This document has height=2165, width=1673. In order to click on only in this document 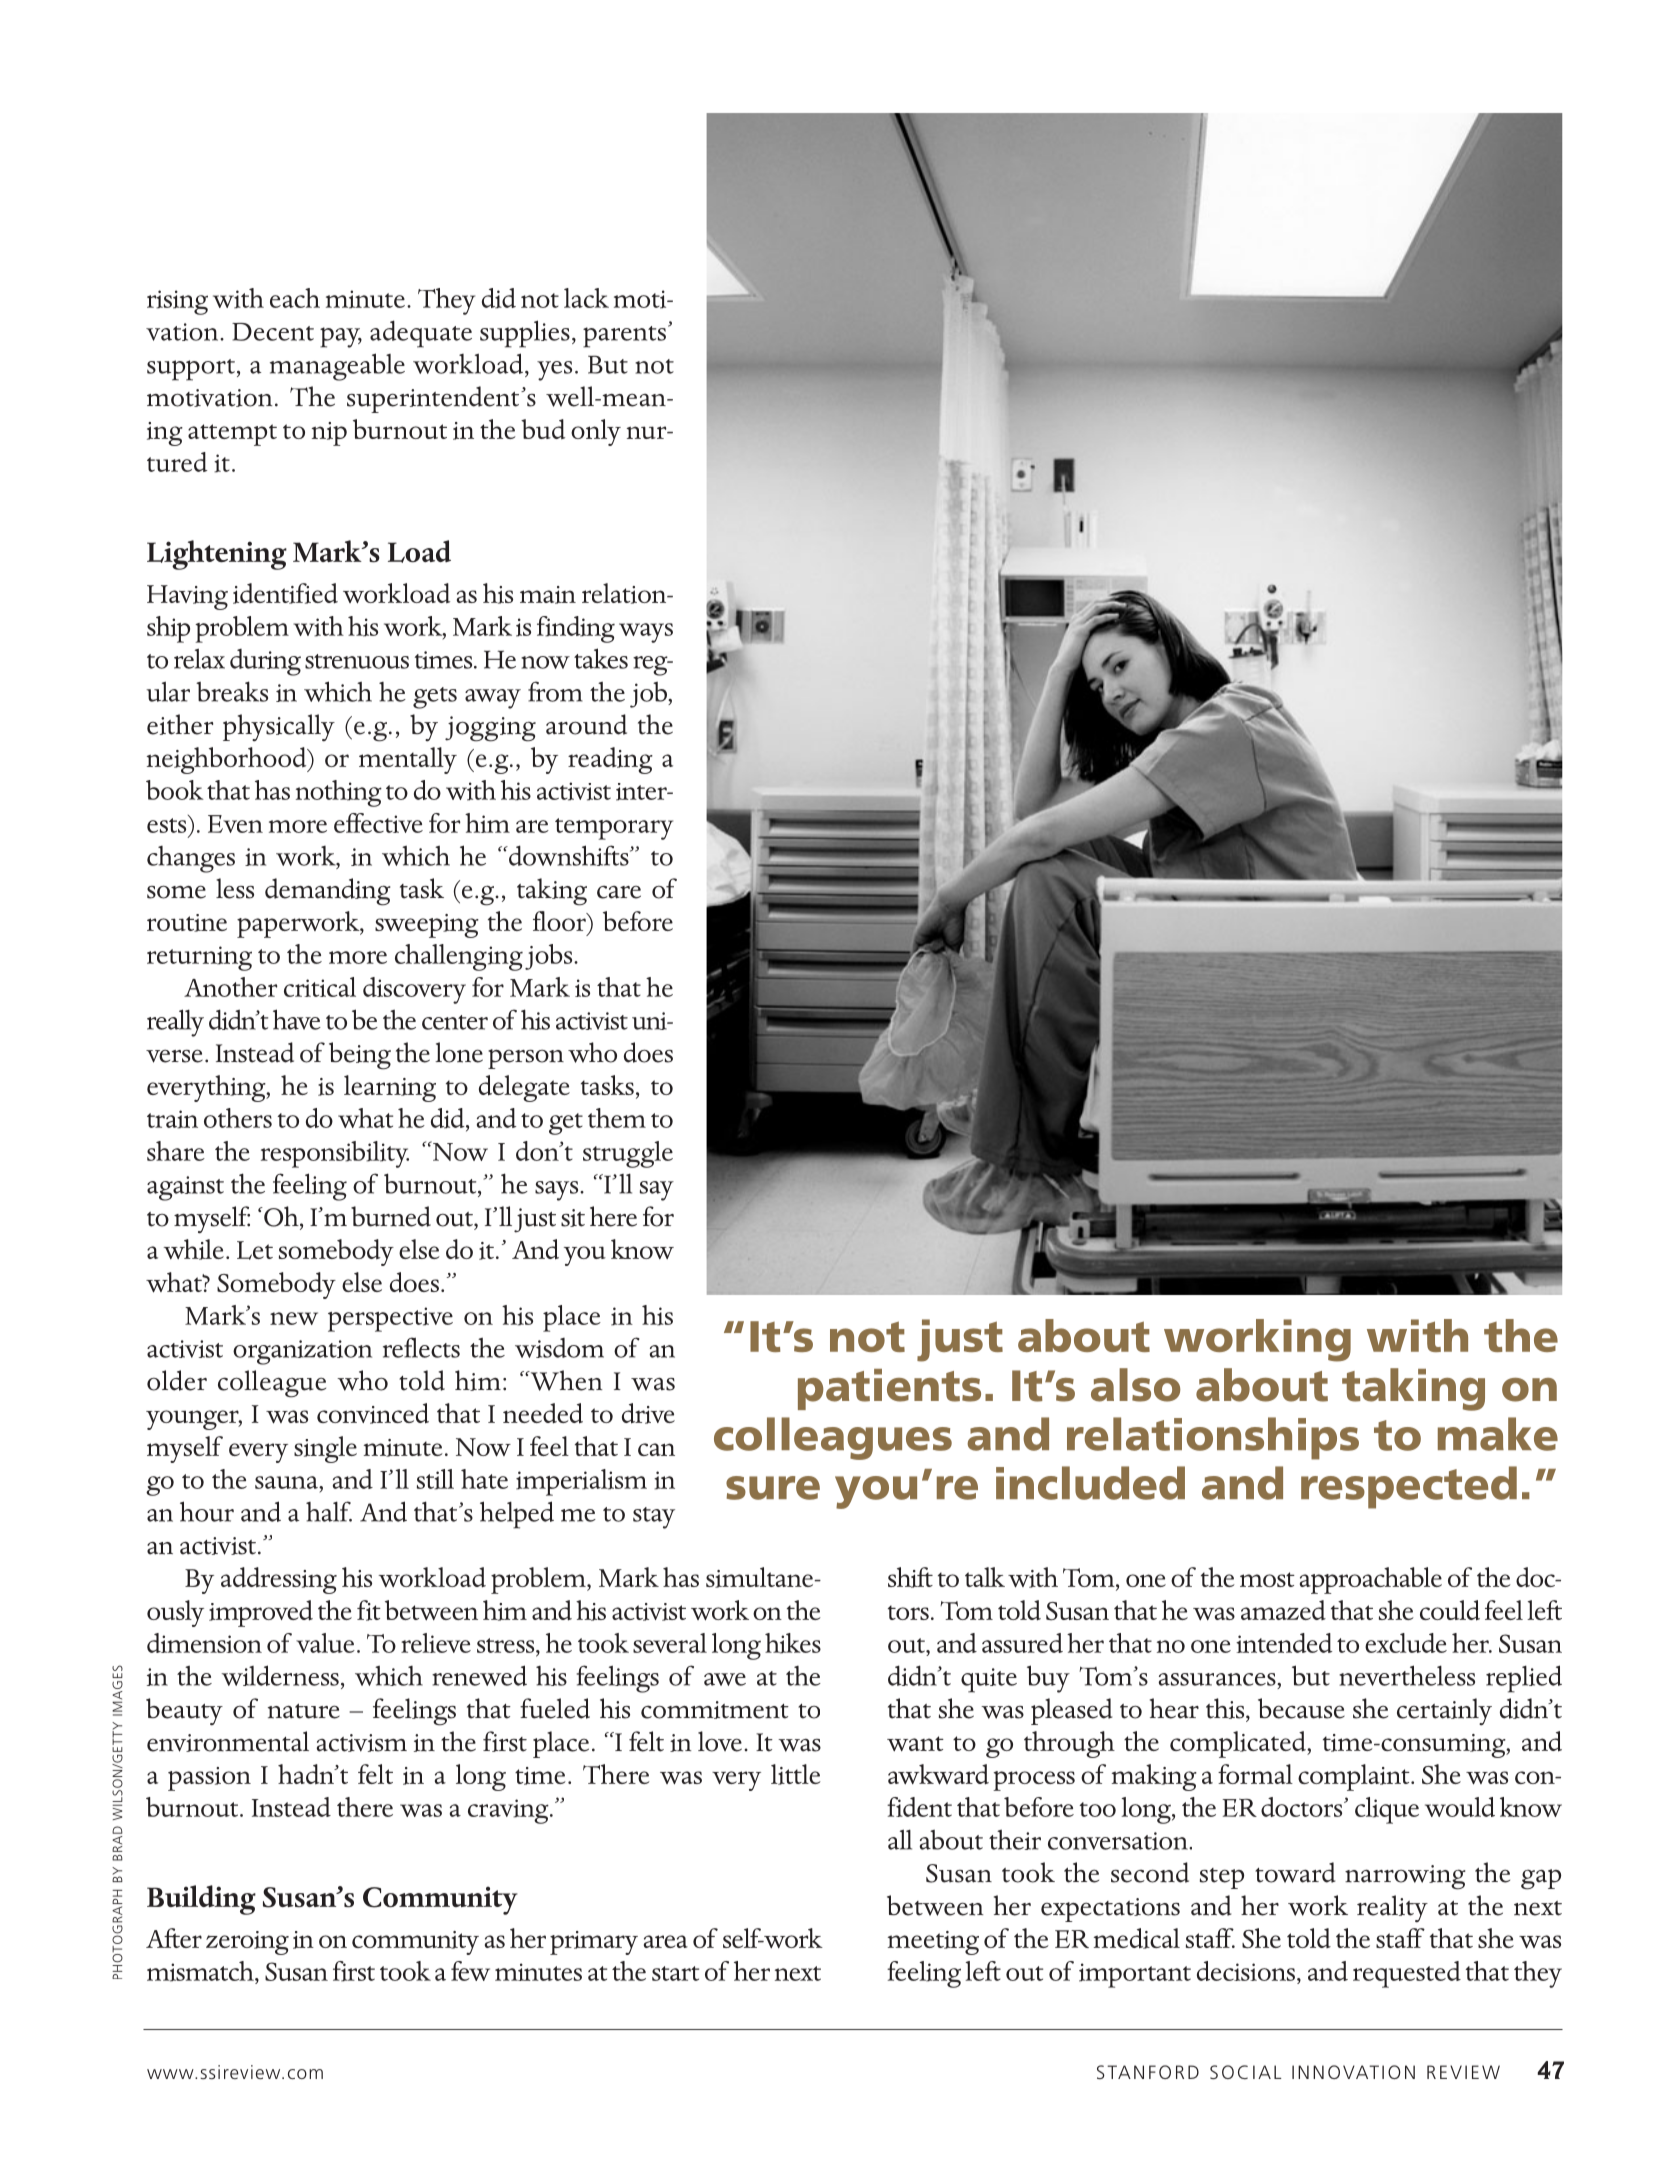, I will do `click(596, 432)`.
